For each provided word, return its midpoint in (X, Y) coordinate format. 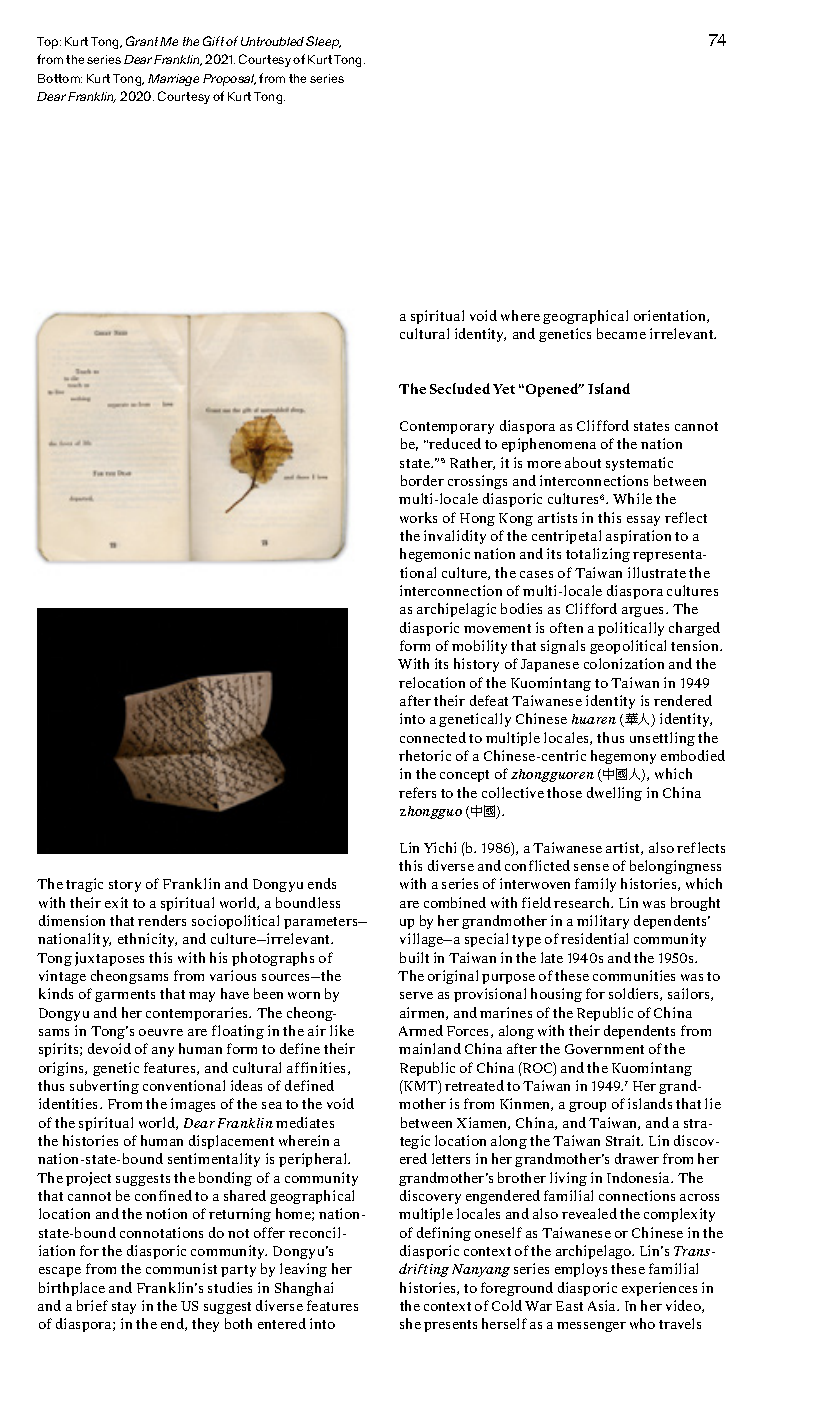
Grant (142, 41)
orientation (671, 316)
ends (322, 883)
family (595, 885)
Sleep (323, 42)
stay (124, 1308)
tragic (84, 885)
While (632, 498)
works (418, 517)
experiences (659, 1289)
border (422, 480)
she (410, 1323)
